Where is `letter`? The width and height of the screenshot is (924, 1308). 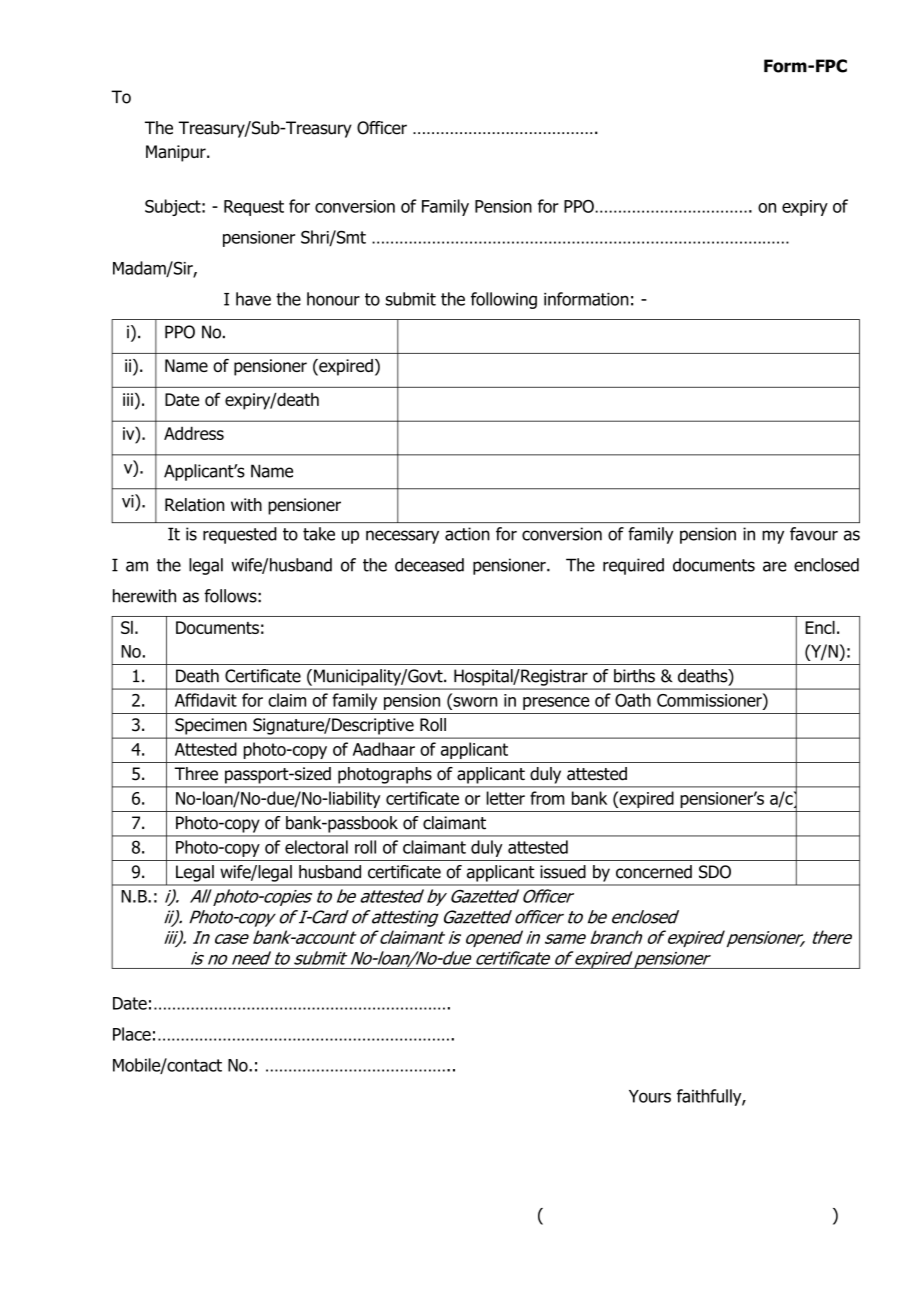 letter is located at coordinates (505, 798).
